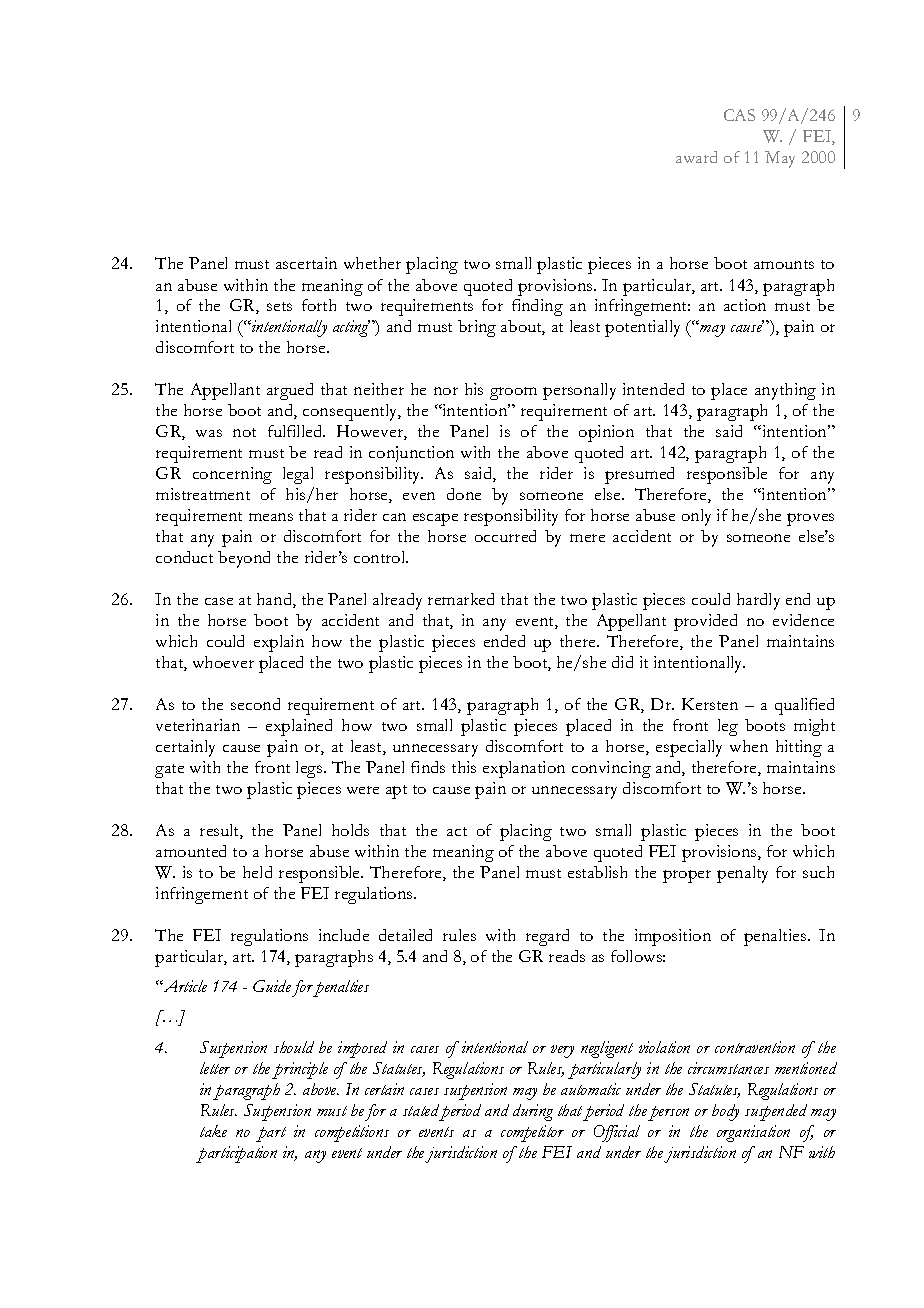 The image size is (924, 1308). Describe the element at coordinates (537, 307) in the screenshot. I see `finding` at that location.
